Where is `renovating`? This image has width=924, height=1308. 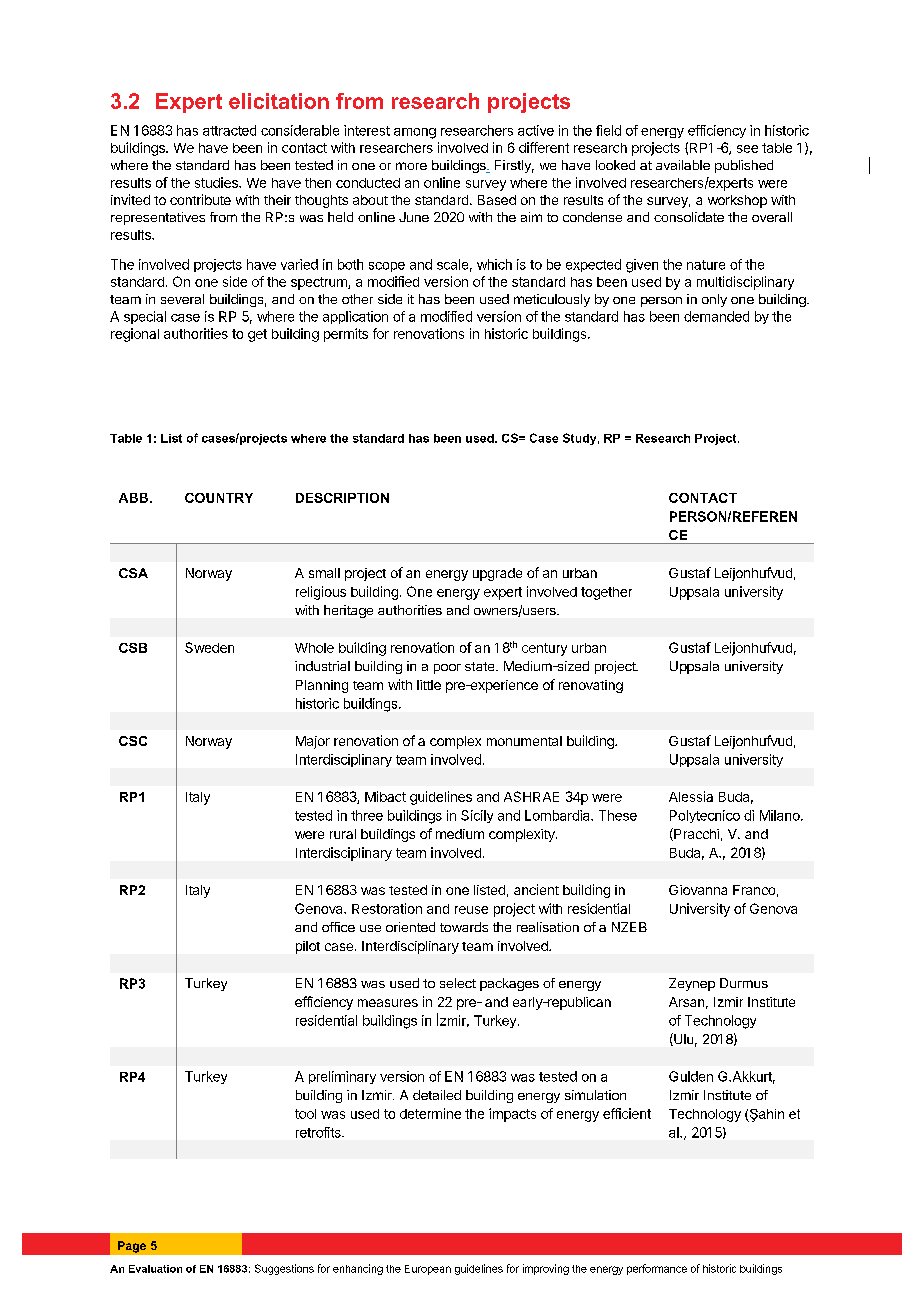 renovating is located at coordinates (591, 686).
